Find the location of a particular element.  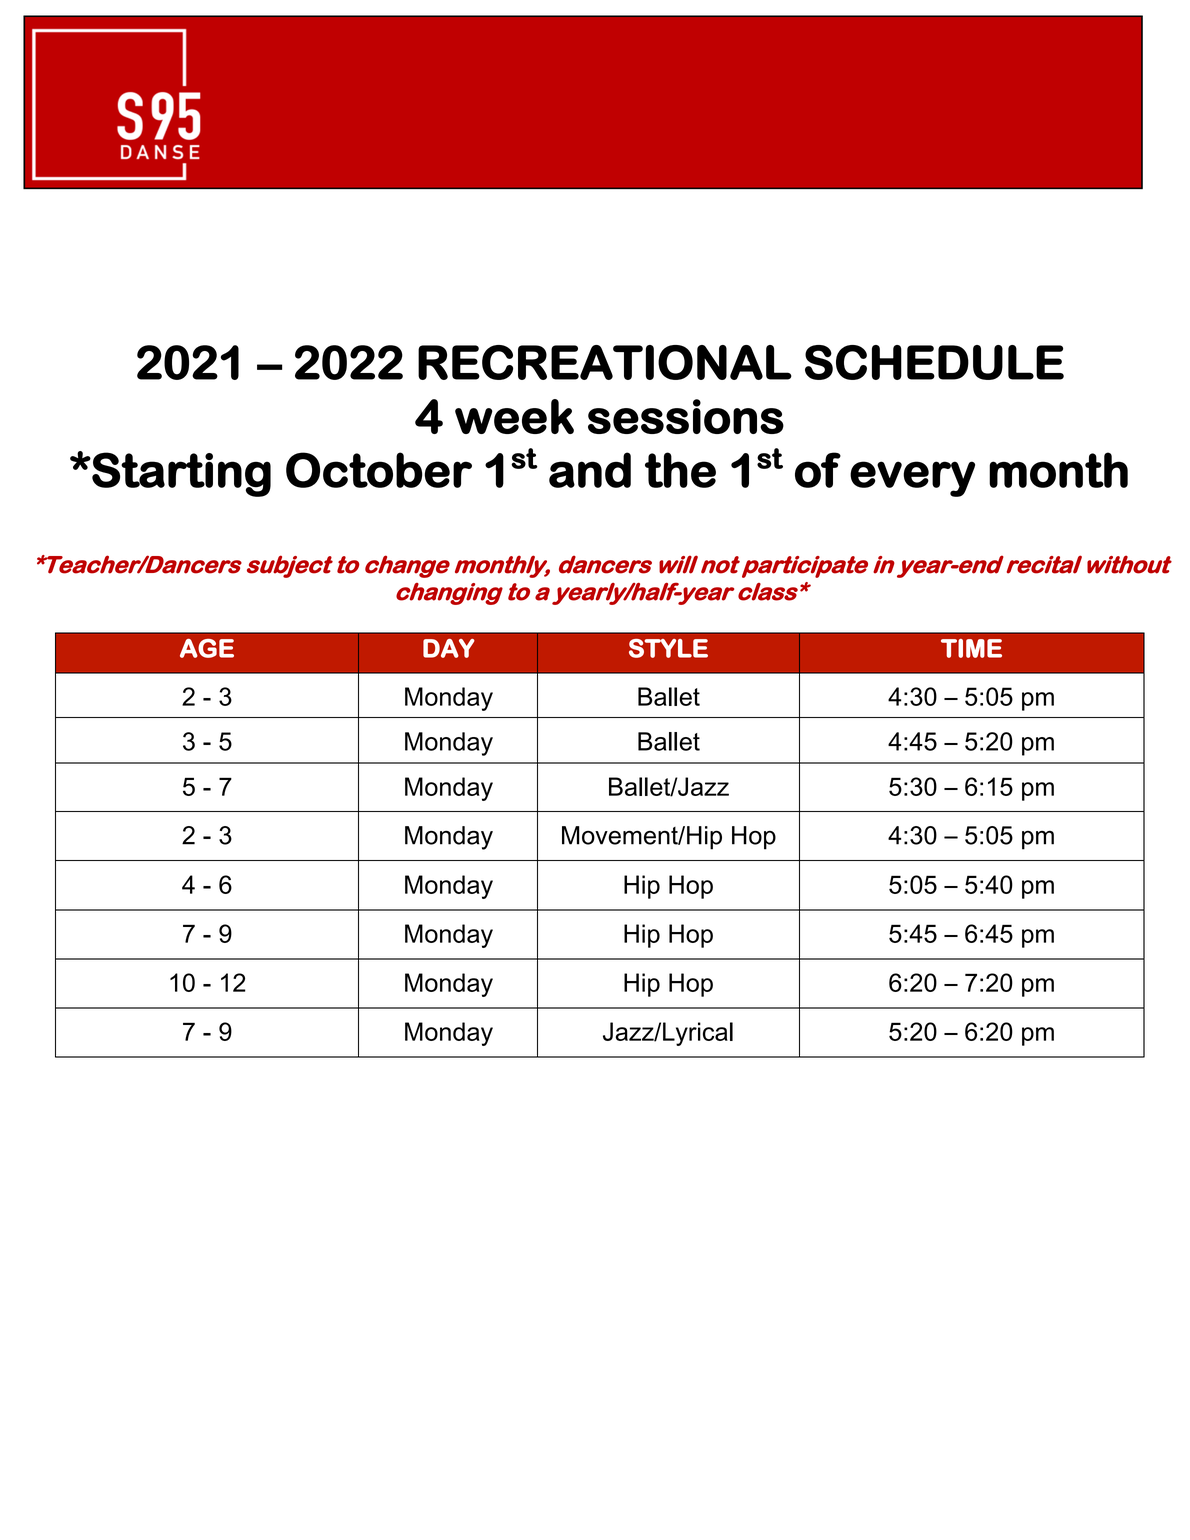

AGE is located at coordinates (207, 648).
